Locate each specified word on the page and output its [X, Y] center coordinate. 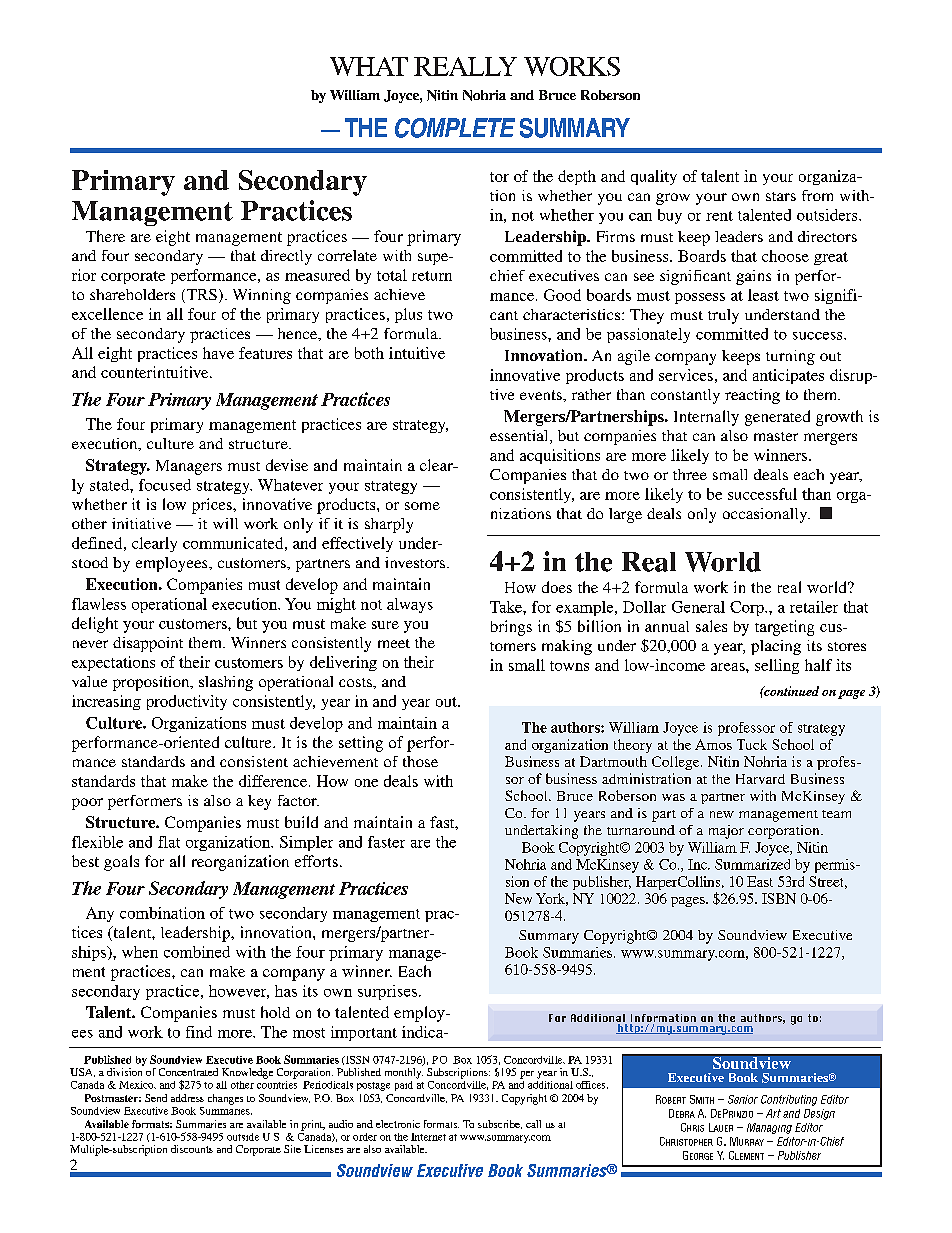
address [187, 1098]
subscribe [500, 1124]
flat [169, 842]
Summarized [752, 864]
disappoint [148, 644]
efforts [316, 861]
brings [511, 628]
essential [520, 437]
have [218, 353]
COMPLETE [455, 128]
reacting [752, 396]
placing [776, 647]
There [105, 236]
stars [781, 196]
